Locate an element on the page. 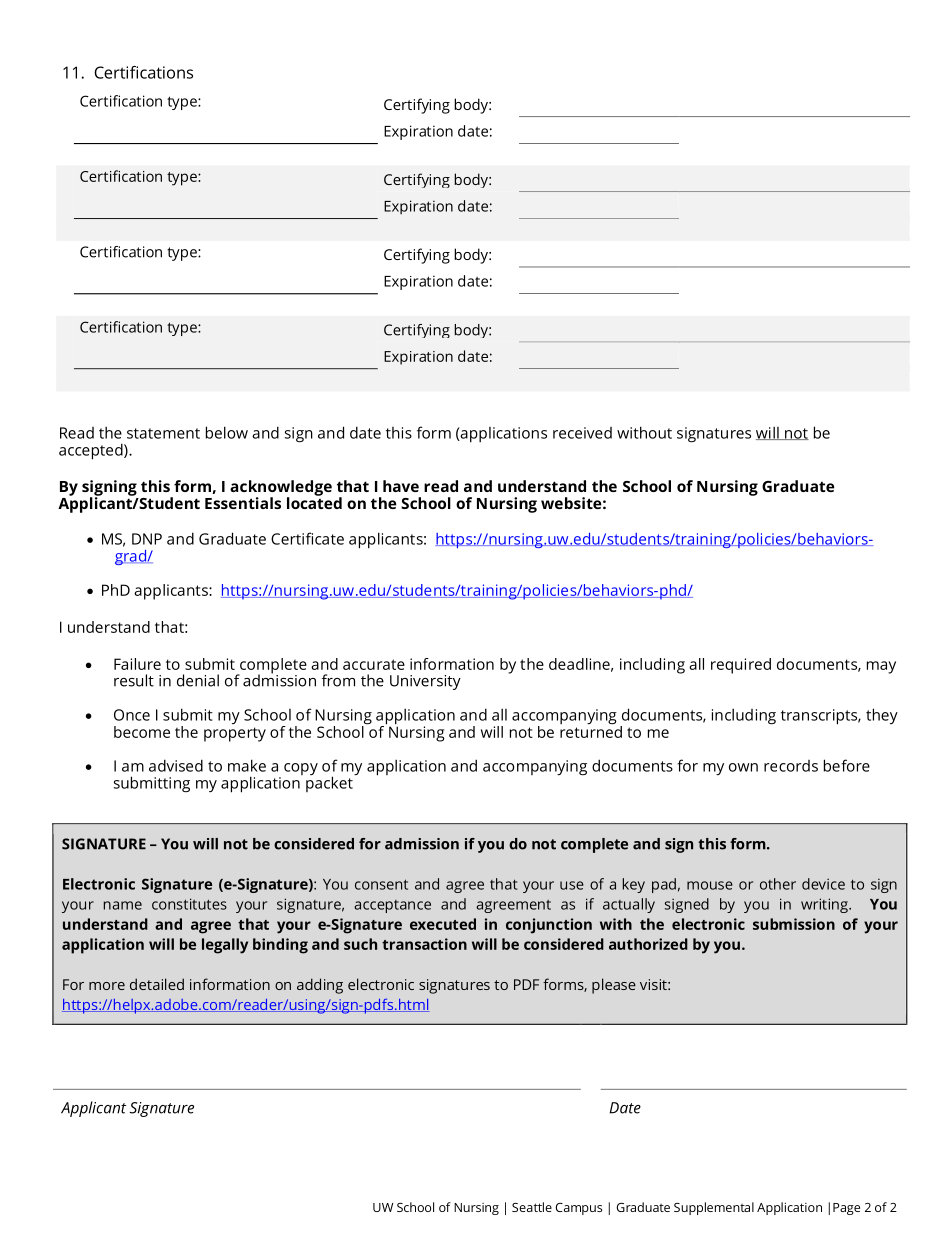  Page is located at coordinates (846, 1209).
